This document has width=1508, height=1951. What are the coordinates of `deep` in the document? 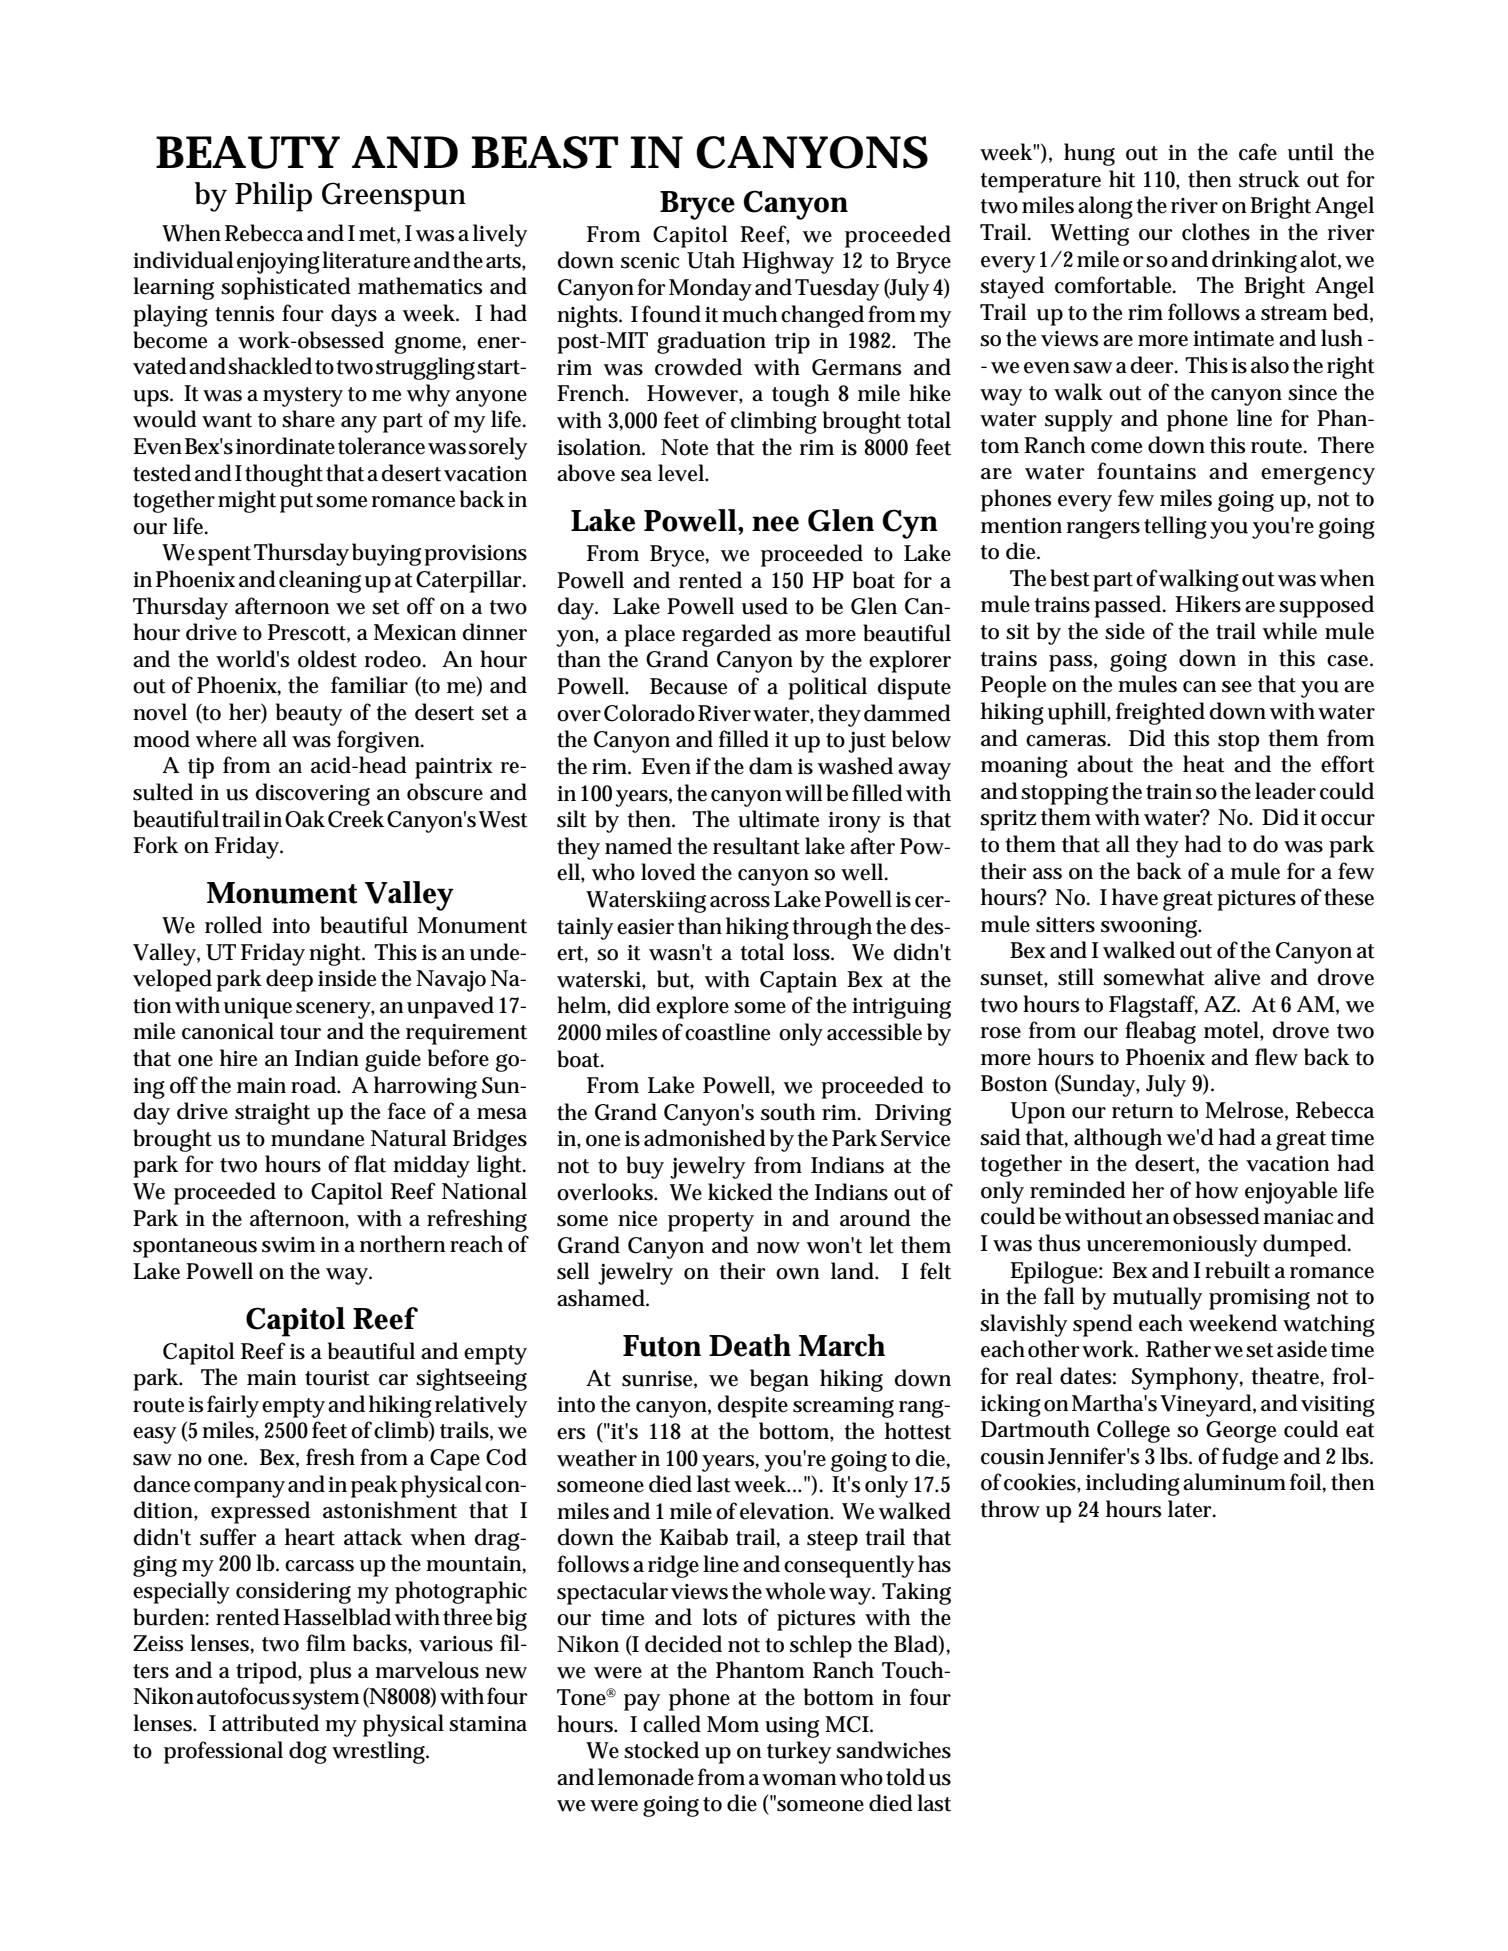 It's located at (289, 980).
